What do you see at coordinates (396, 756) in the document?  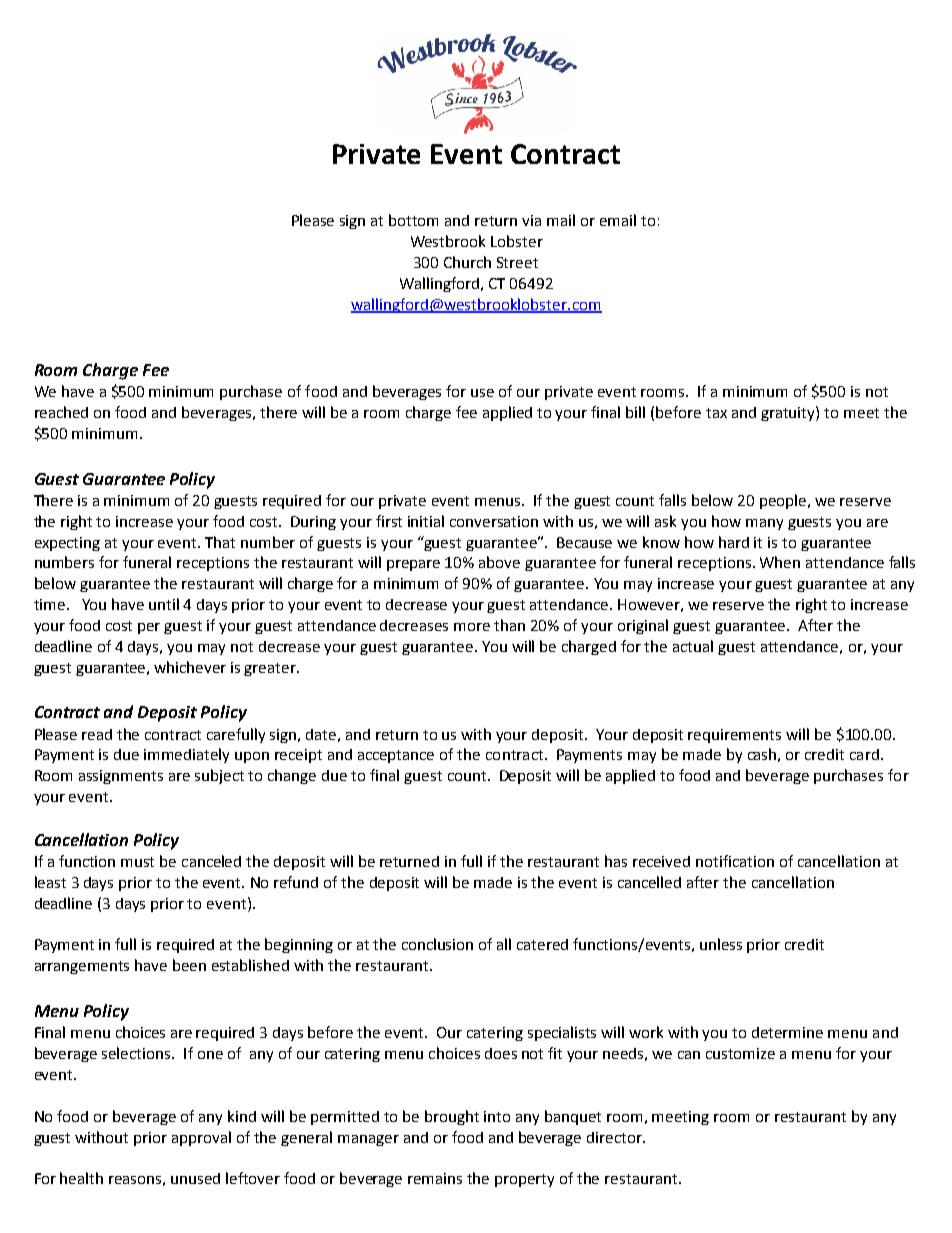 I see `acceptance` at bounding box center [396, 756].
